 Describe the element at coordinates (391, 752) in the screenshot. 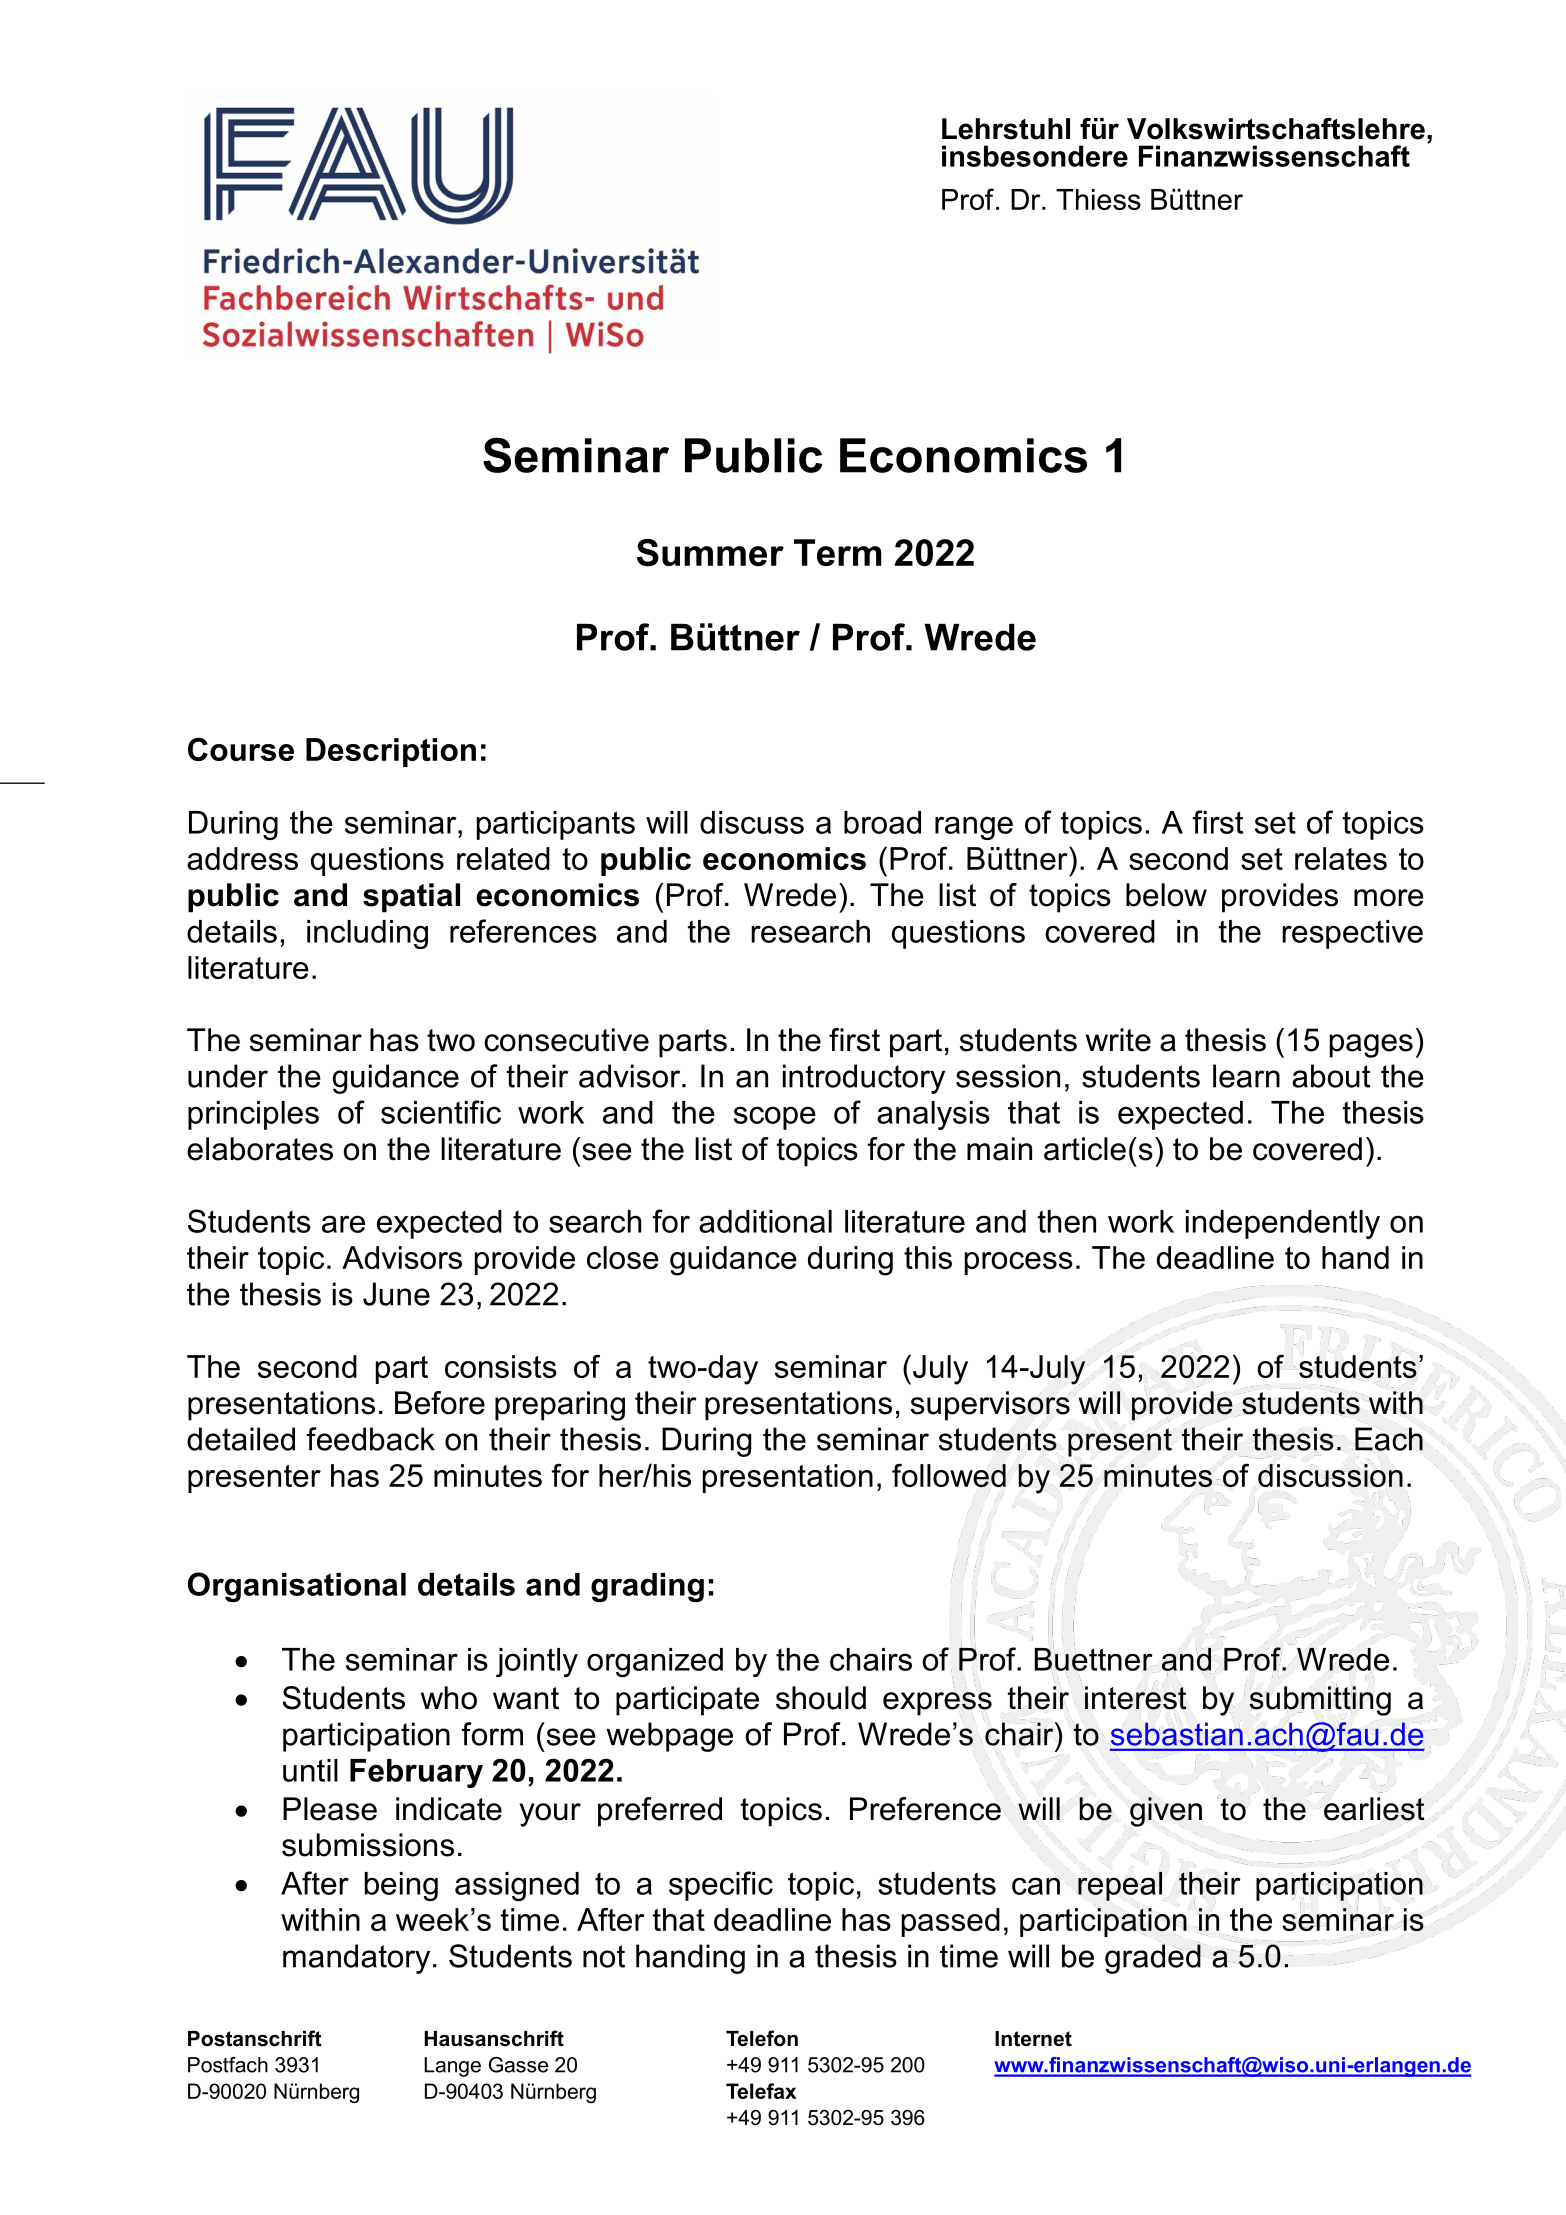

I see `Description` at that location.
